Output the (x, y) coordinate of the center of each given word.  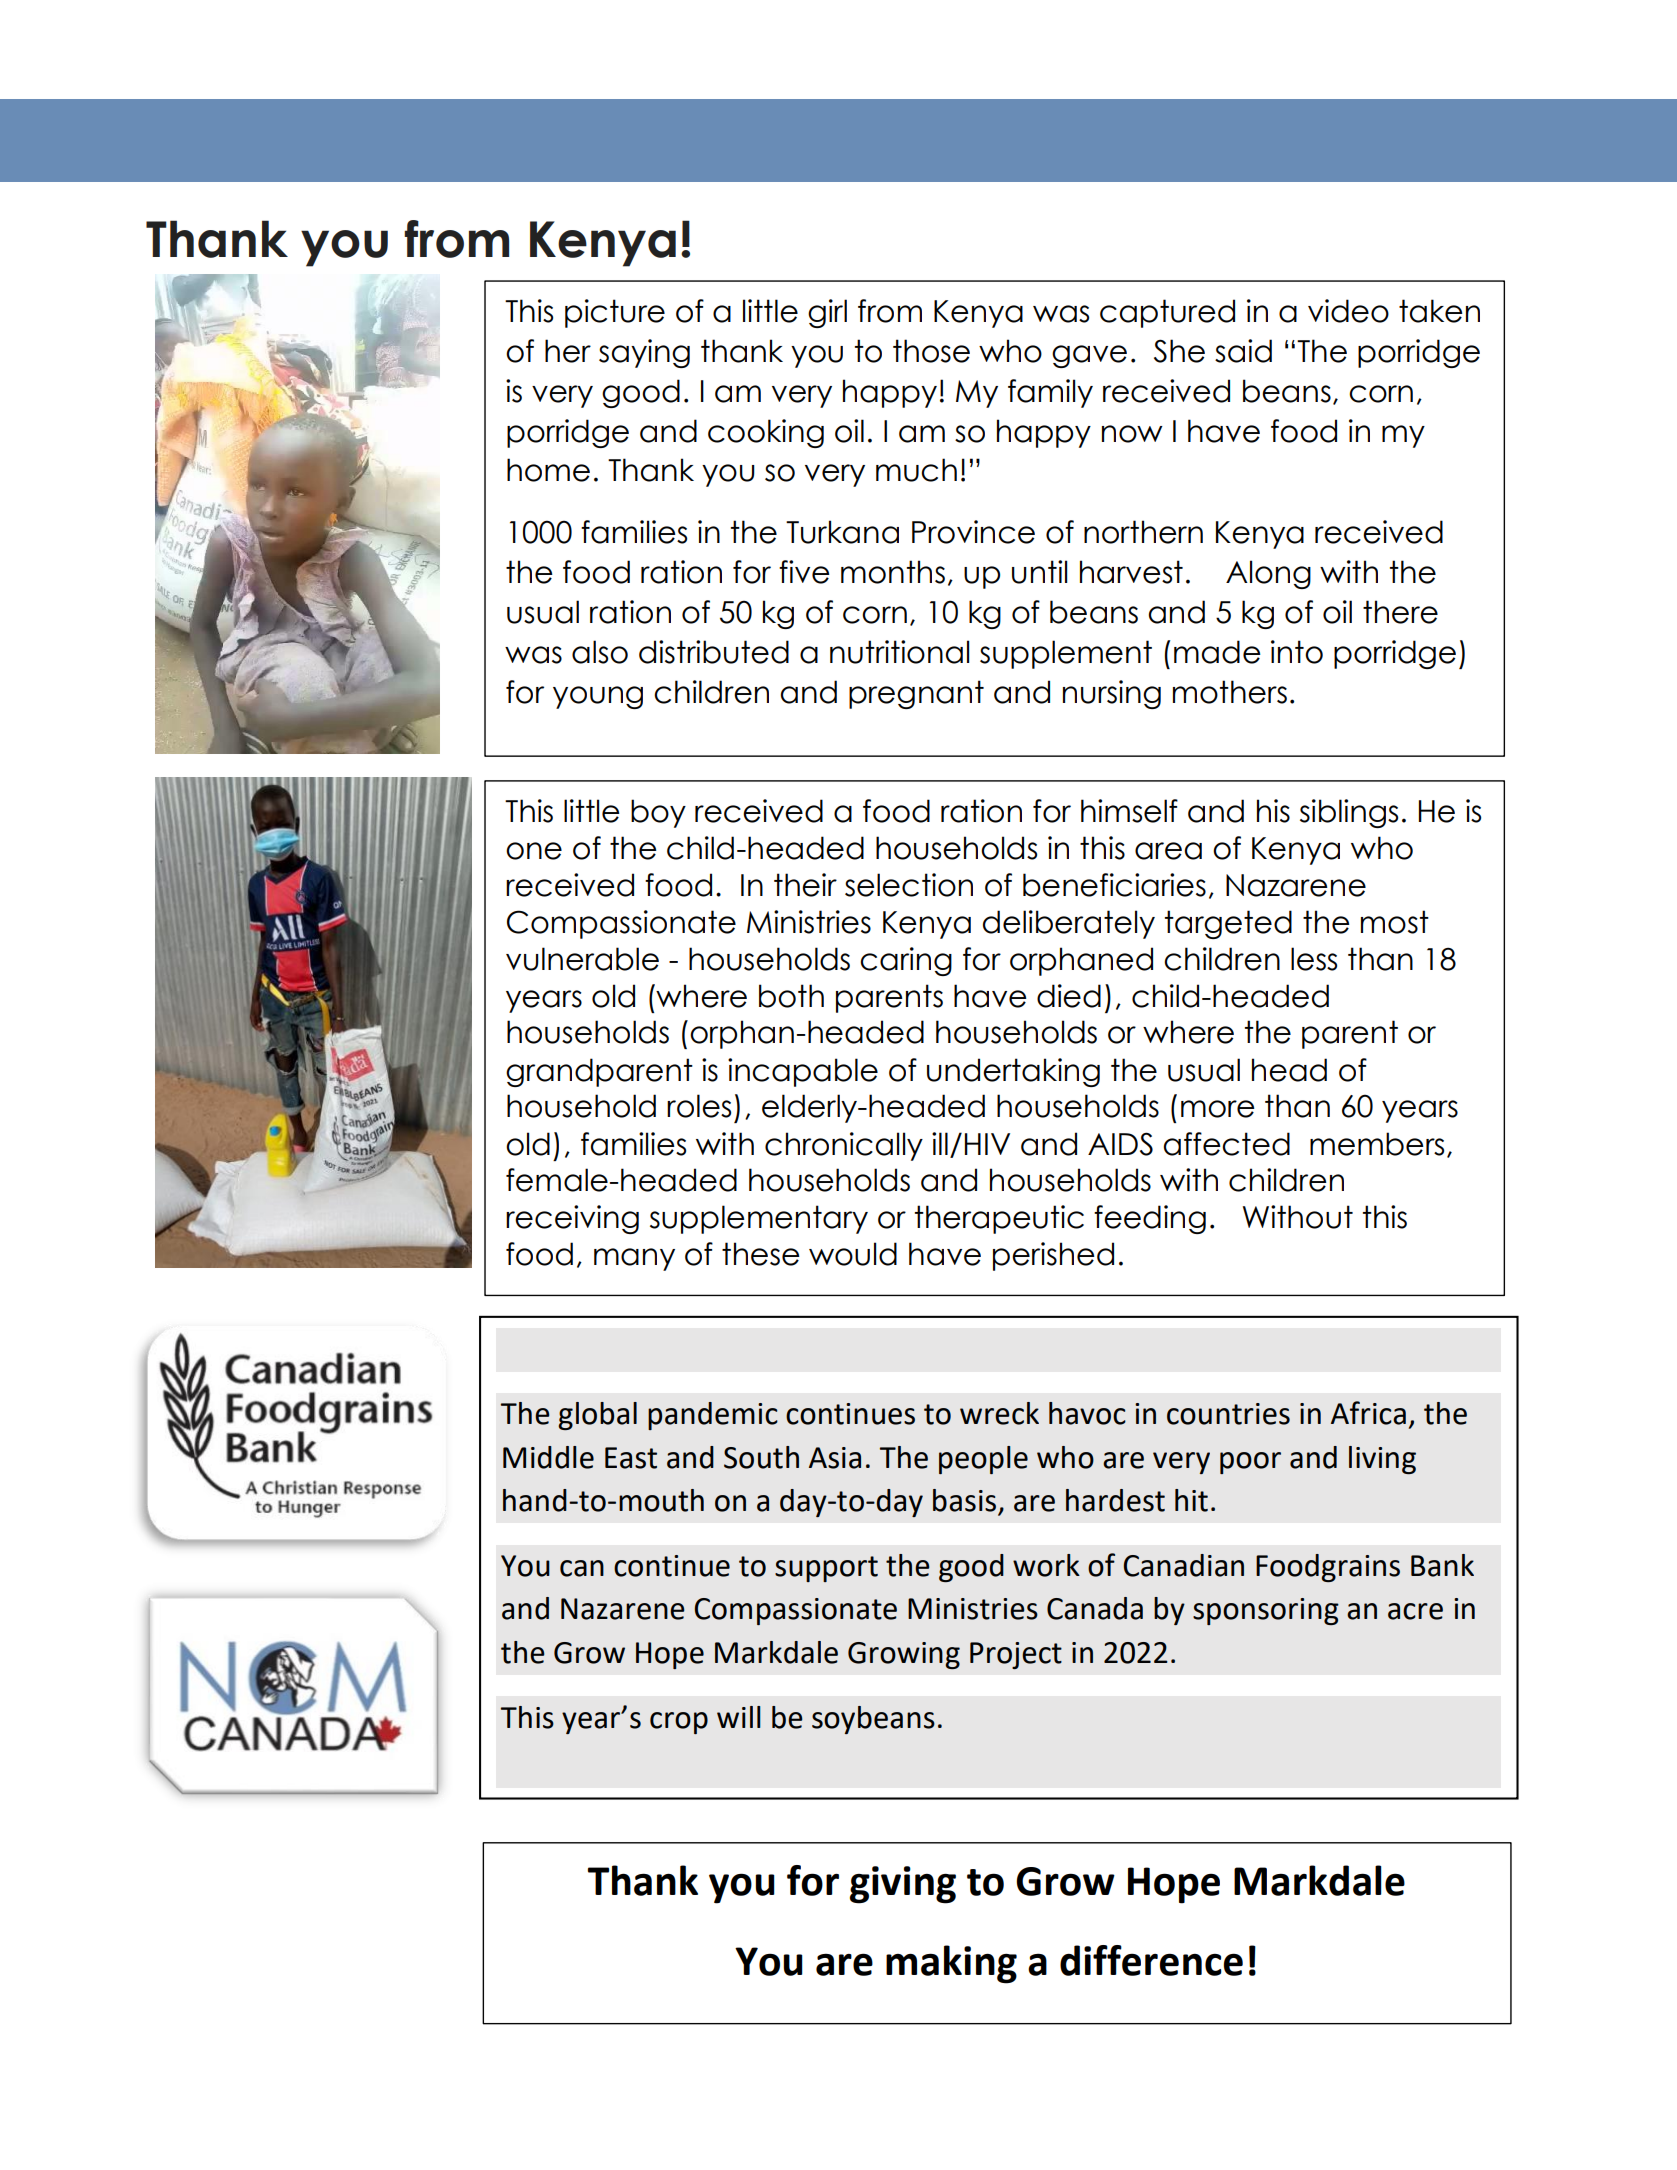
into (1297, 652)
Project (1016, 1655)
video (1348, 311)
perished (1053, 1256)
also (600, 652)
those (931, 351)
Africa (1368, 1413)
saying (644, 353)
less (1314, 959)
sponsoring (1266, 1611)
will (739, 1717)
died (1069, 996)
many (634, 1259)
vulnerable (582, 959)
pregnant (916, 694)
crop (679, 1723)
